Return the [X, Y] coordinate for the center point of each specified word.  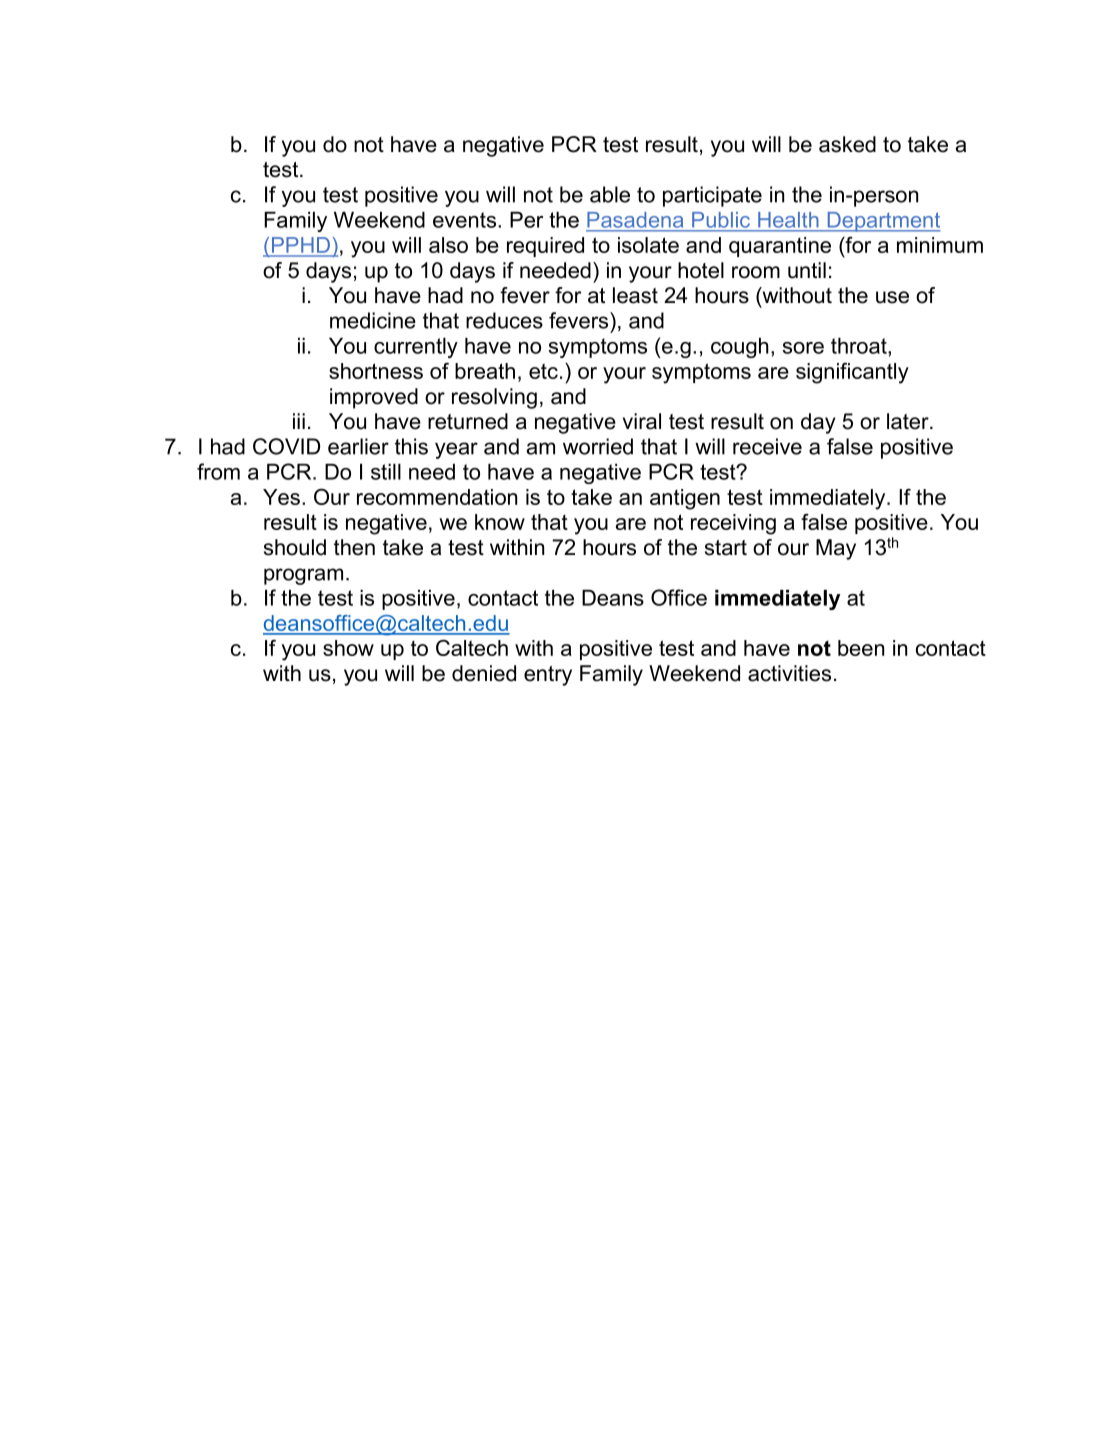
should [295, 547]
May [836, 549]
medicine [373, 320]
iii [299, 421]
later [909, 421]
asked [847, 144]
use [892, 297]
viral [642, 421]
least [635, 295]
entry [548, 676]
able [610, 194]
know [500, 522]
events [466, 220]
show [348, 648]
